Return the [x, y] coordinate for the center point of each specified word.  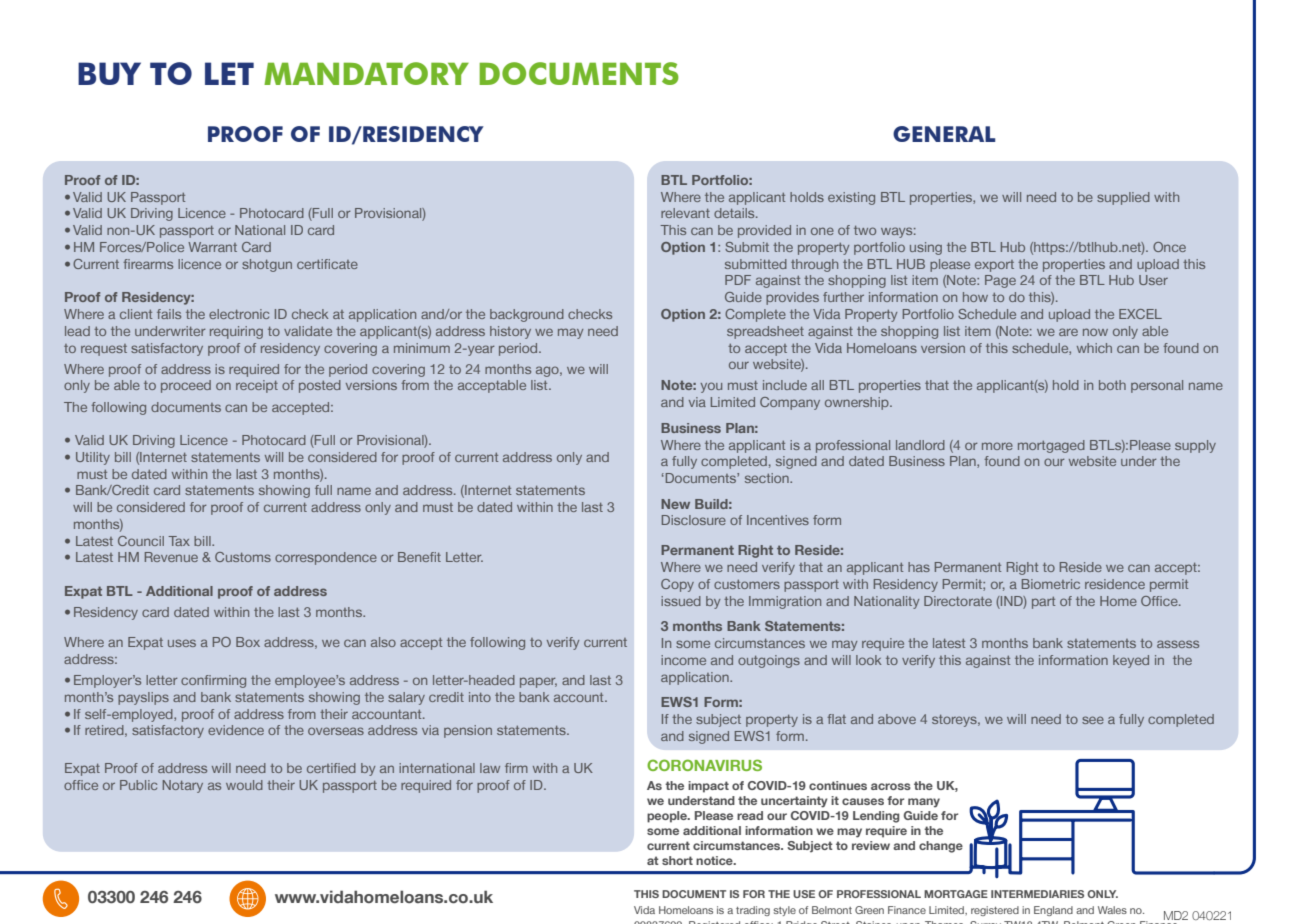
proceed [186, 386]
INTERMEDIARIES [1037, 894]
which [1094, 348]
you [711, 387]
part [1043, 603]
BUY [109, 73]
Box [248, 642]
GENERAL [944, 134]
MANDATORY [366, 73]
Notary [183, 786]
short [677, 860]
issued [681, 601]
